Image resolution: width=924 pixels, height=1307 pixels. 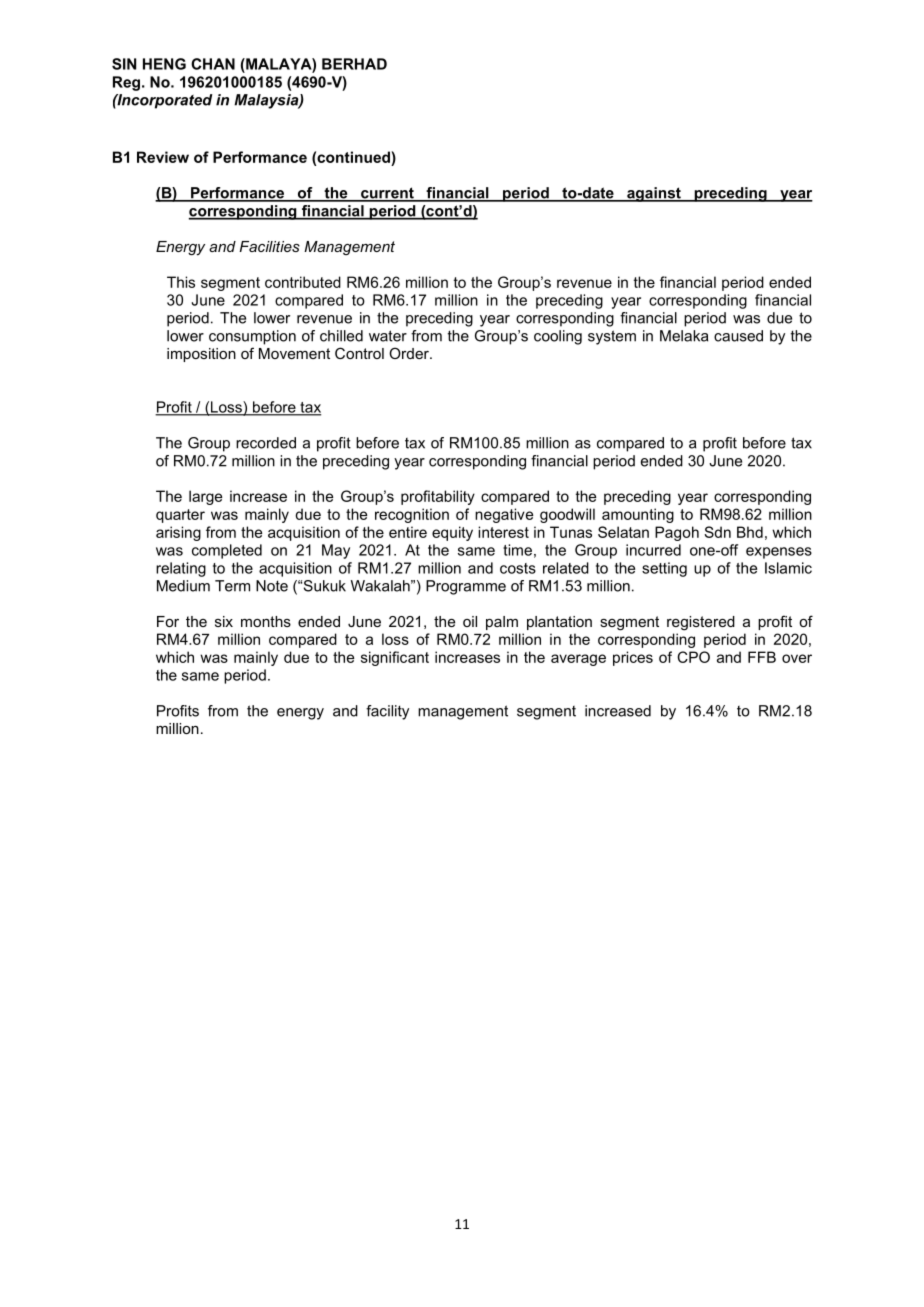 What do you see at coordinates (558, 337) in the image?
I see `cooling` at bounding box center [558, 337].
